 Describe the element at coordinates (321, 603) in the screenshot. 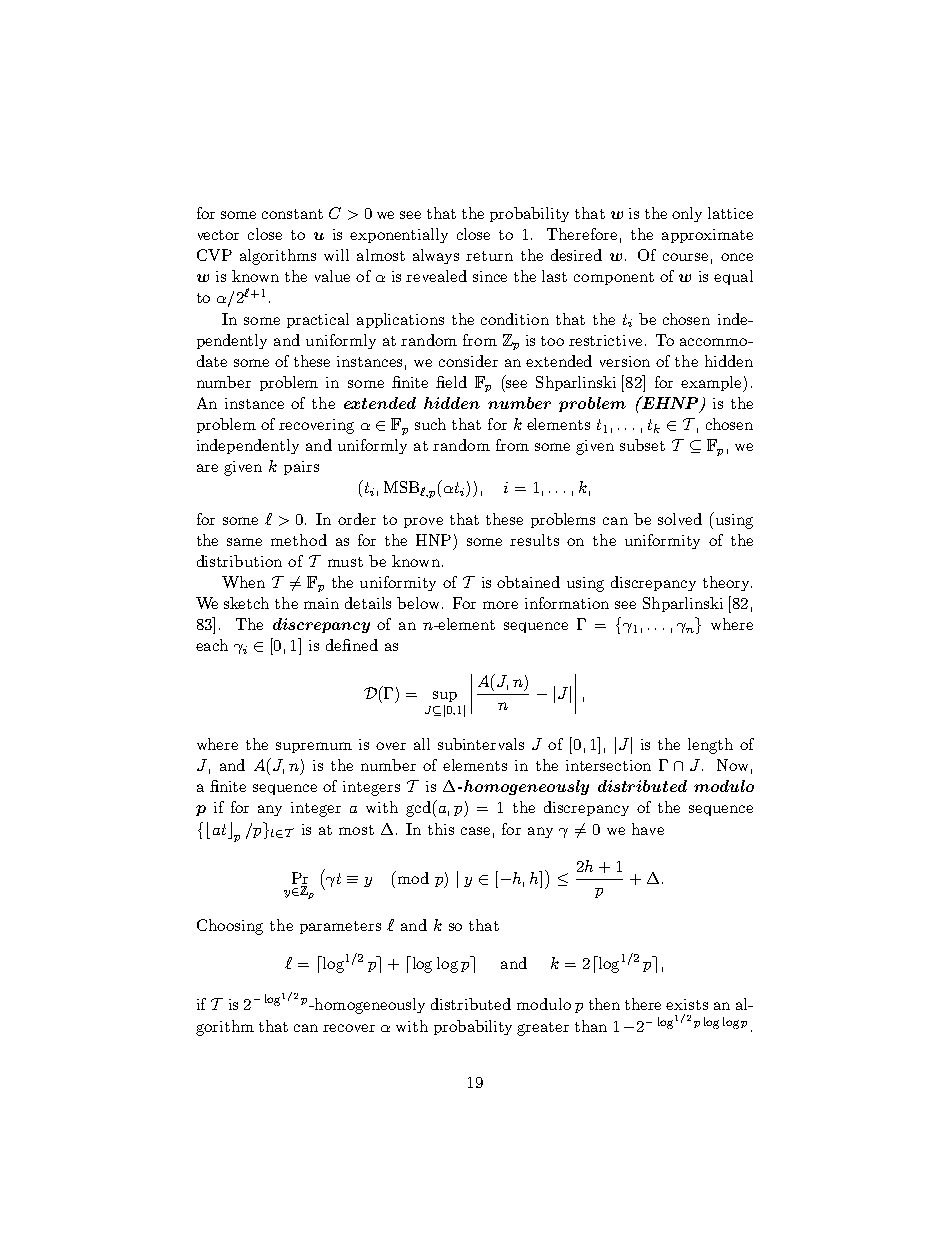

I see `main` at that location.
